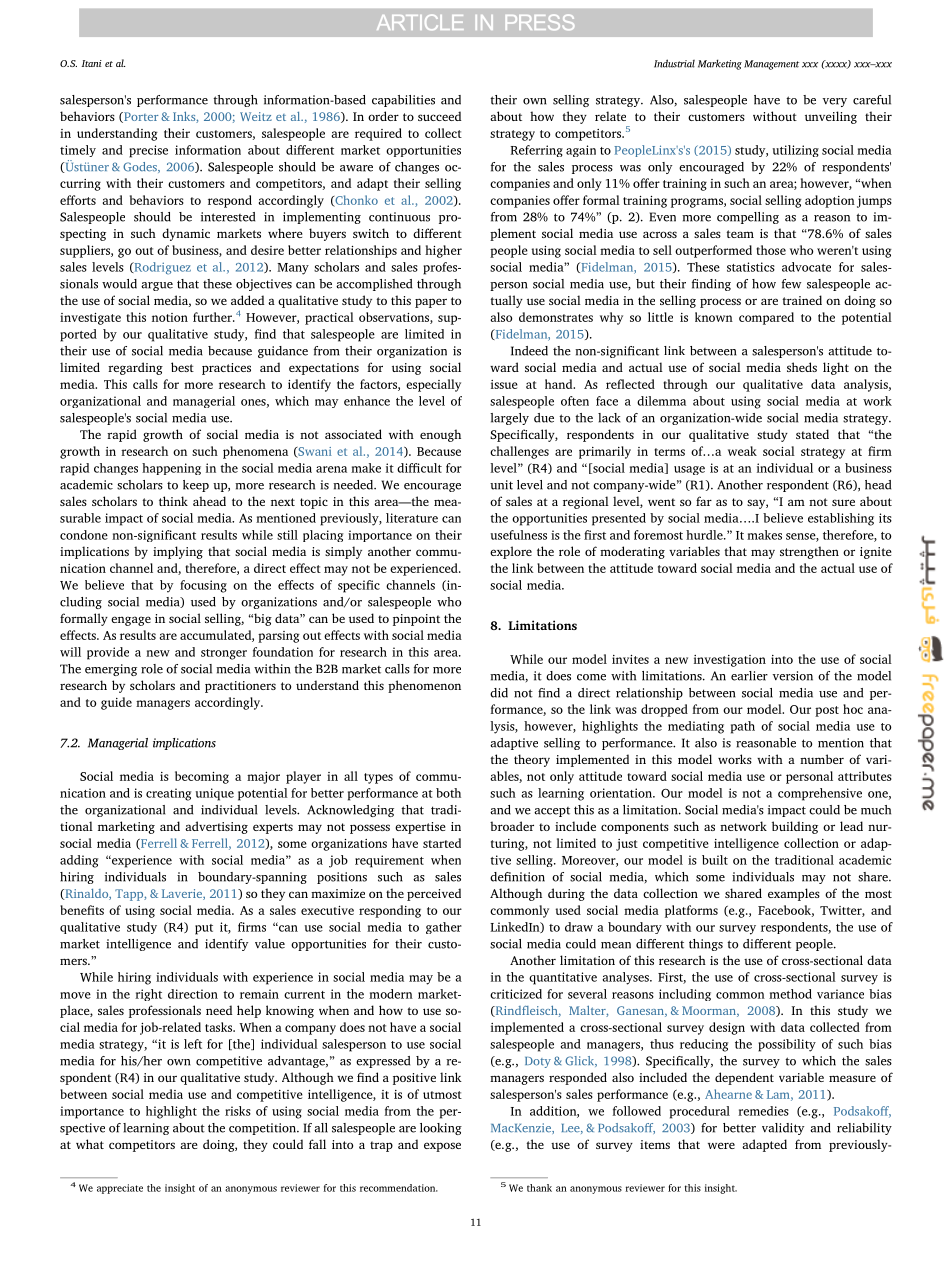 The height and width of the document is (1270, 952). Describe the element at coordinates (171, 469) in the document. I see `happening` at that location.
